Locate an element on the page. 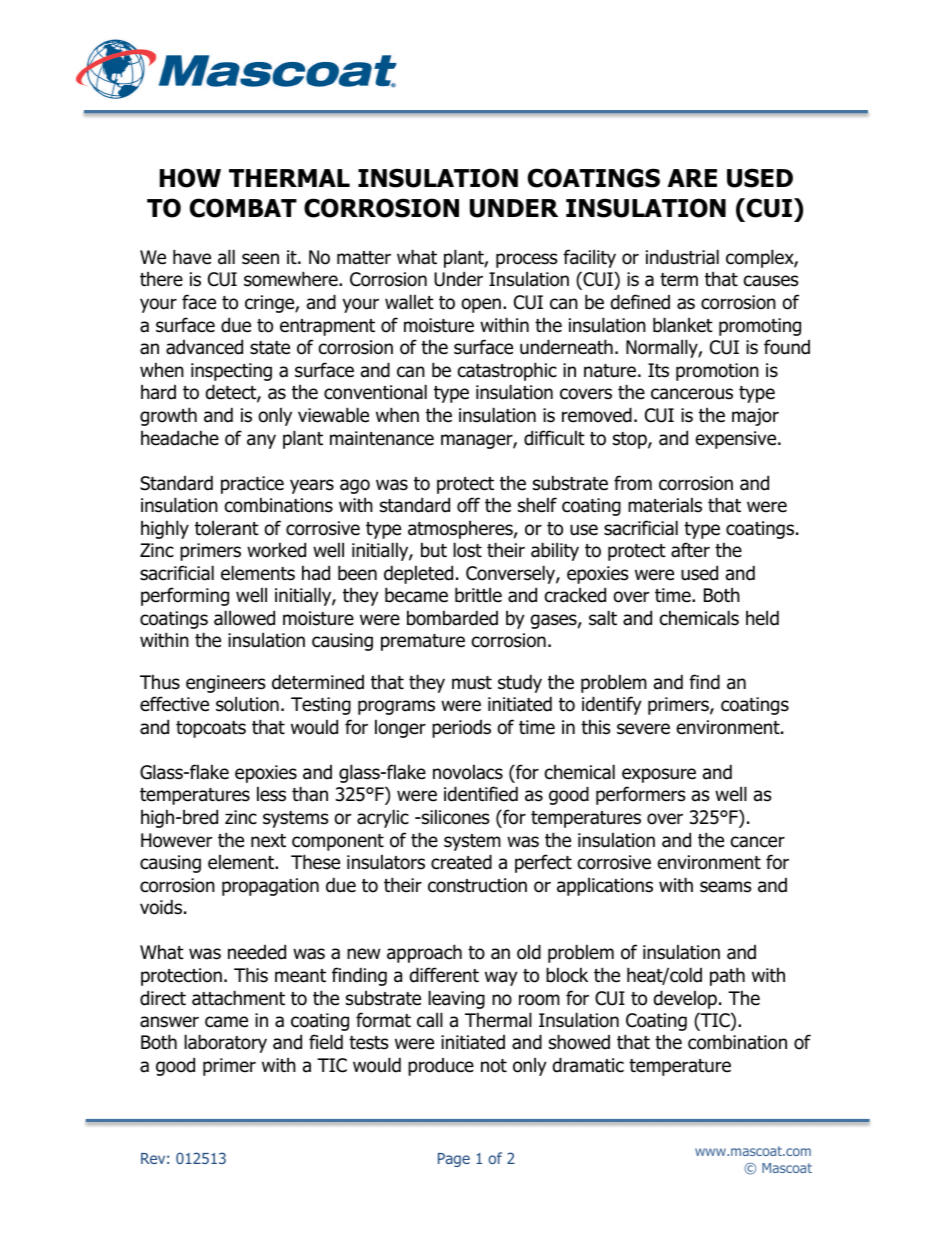 Image resolution: width=952 pixels, height=1233 pixels. inspecting is located at coordinates (231, 372).
